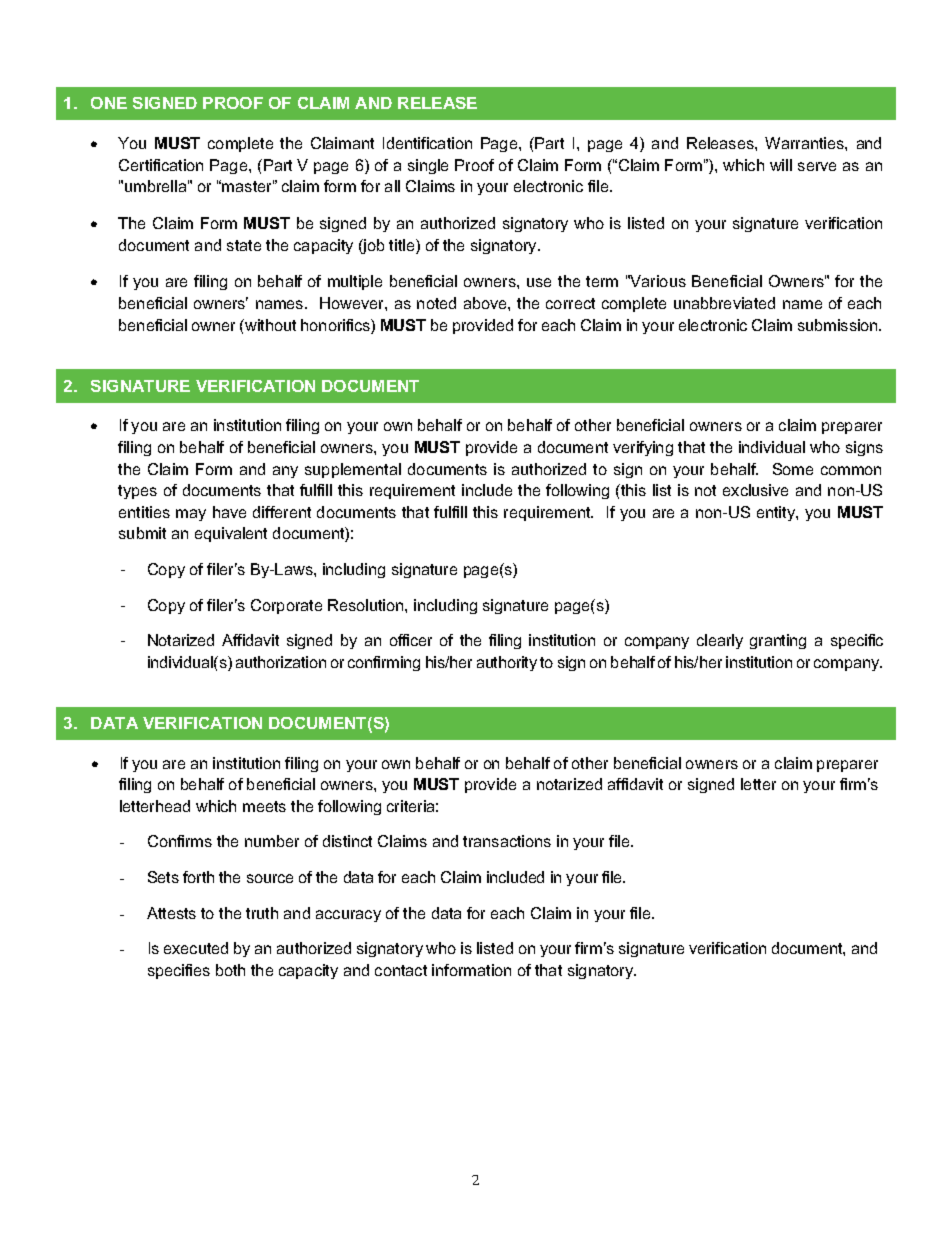  What do you see at coordinates (793, 469) in the screenshot?
I see `Some` at bounding box center [793, 469].
